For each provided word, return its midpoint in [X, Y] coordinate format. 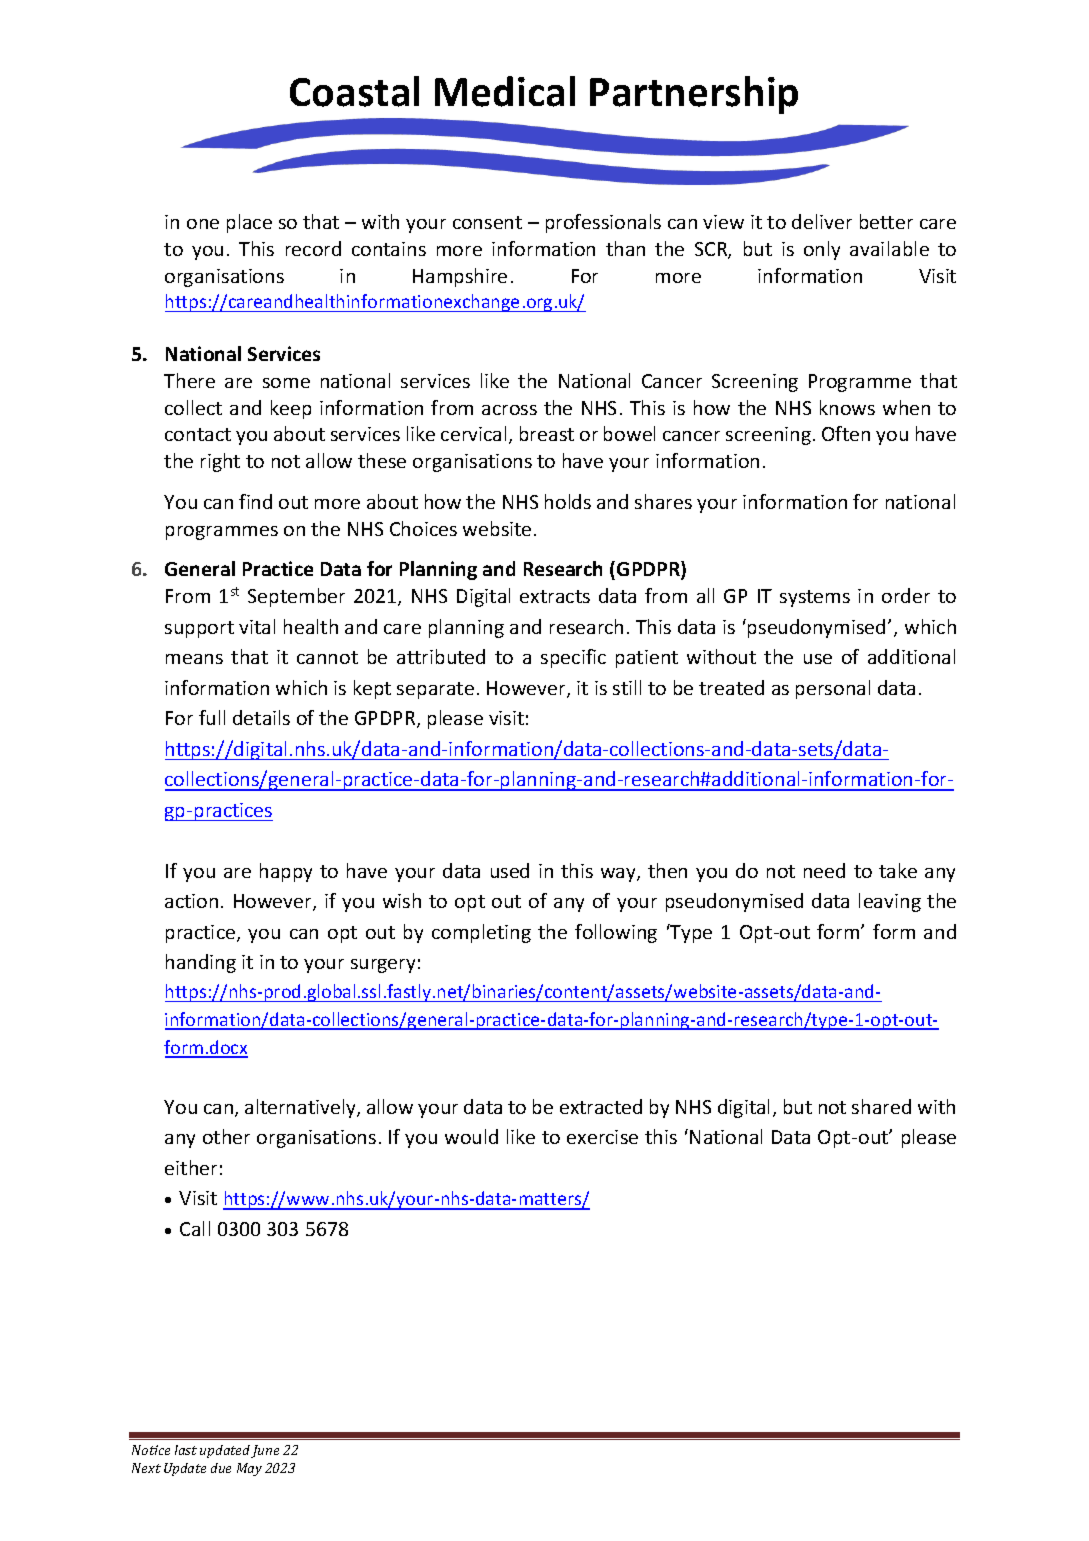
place [249, 223]
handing [201, 963]
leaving [890, 902]
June [265, 1451]
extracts [555, 596]
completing [481, 933]
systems [815, 598]
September [296, 597]
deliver [822, 221]
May [249, 1469]
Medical [505, 91]
